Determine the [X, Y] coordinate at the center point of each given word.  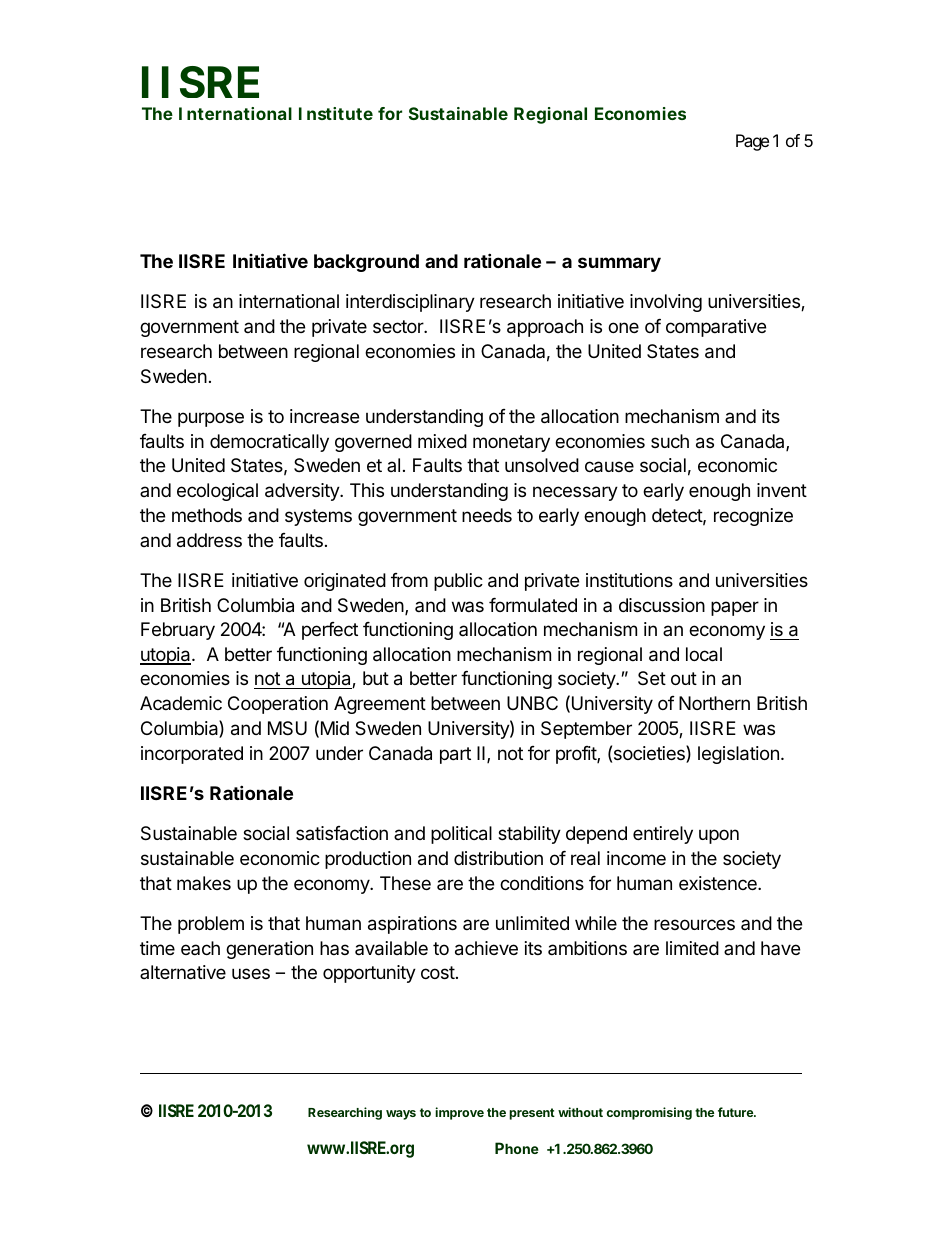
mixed [442, 441]
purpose [211, 419]
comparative [716, 328]
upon [719, 836]
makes [204, 883]
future [736, 1112]
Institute [336, 113]
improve [459, 1113]
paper [735, 608]
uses [251, 973]
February [178, 631]
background [366, 263]
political [461, 835]
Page [752, 142]
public [458, 582]
